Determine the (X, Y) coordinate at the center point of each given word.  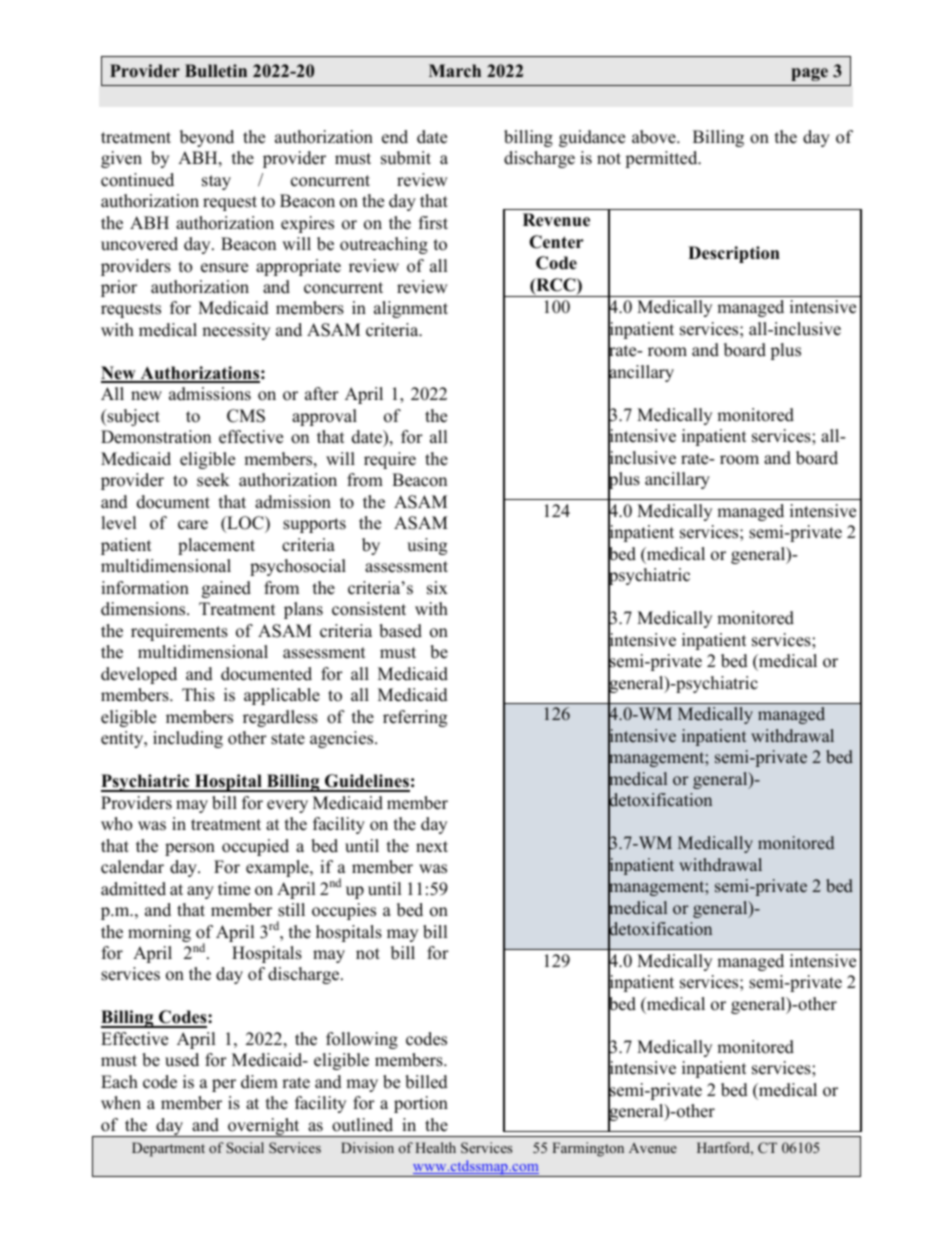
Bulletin (216, 71)
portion (421, 1104)
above (655, 137)
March (455, 71)
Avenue (653, 1148)
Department (168, 1149)
